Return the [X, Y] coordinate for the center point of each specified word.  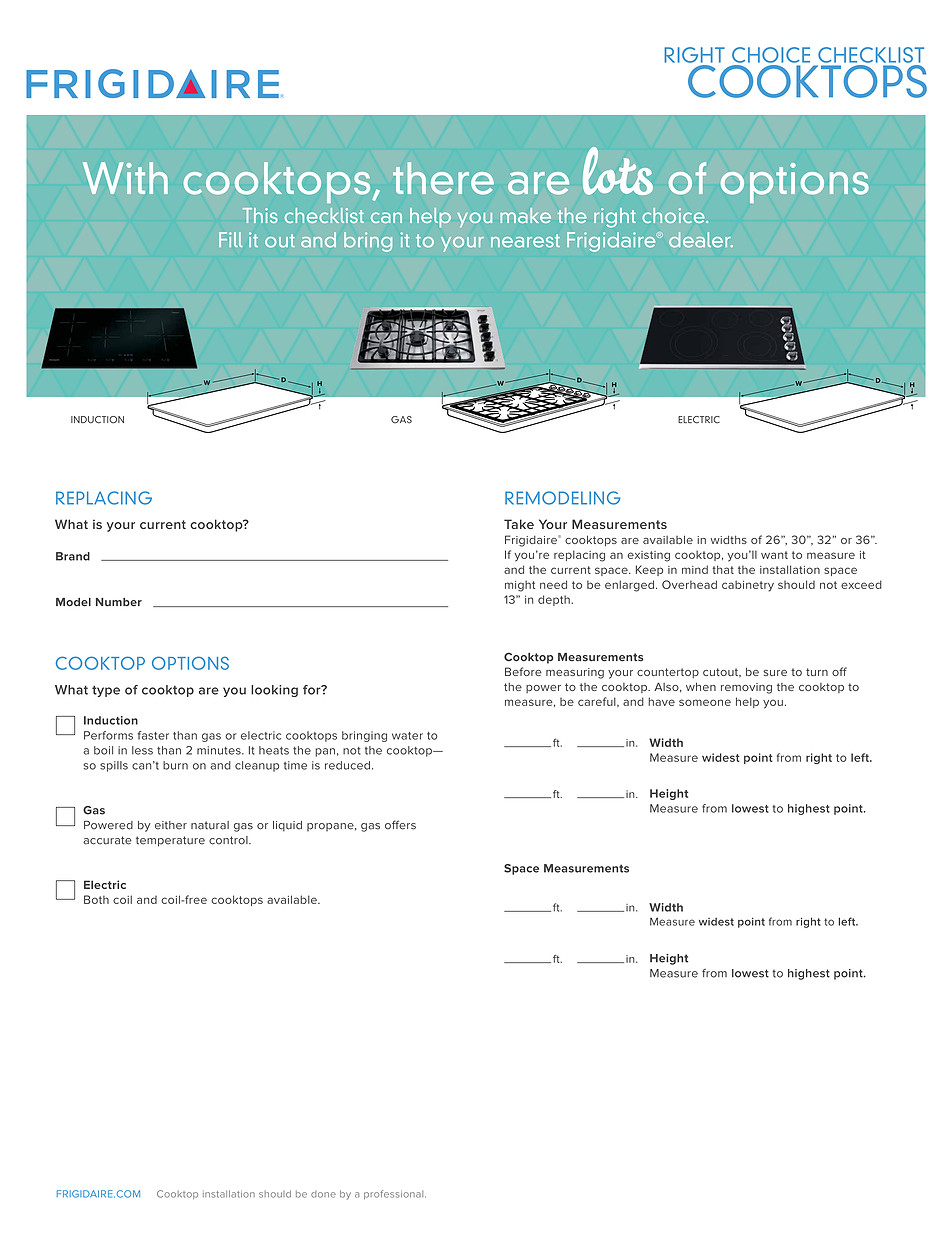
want [774, 555]
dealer [701, 240]
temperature [170, 841]
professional [395, 1194]
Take [519, 524]
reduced [347, 765]
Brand [73, 556]
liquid [287, 826]
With [125, 178]
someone [705, 702]
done [323, 1194]
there [443, 178]
